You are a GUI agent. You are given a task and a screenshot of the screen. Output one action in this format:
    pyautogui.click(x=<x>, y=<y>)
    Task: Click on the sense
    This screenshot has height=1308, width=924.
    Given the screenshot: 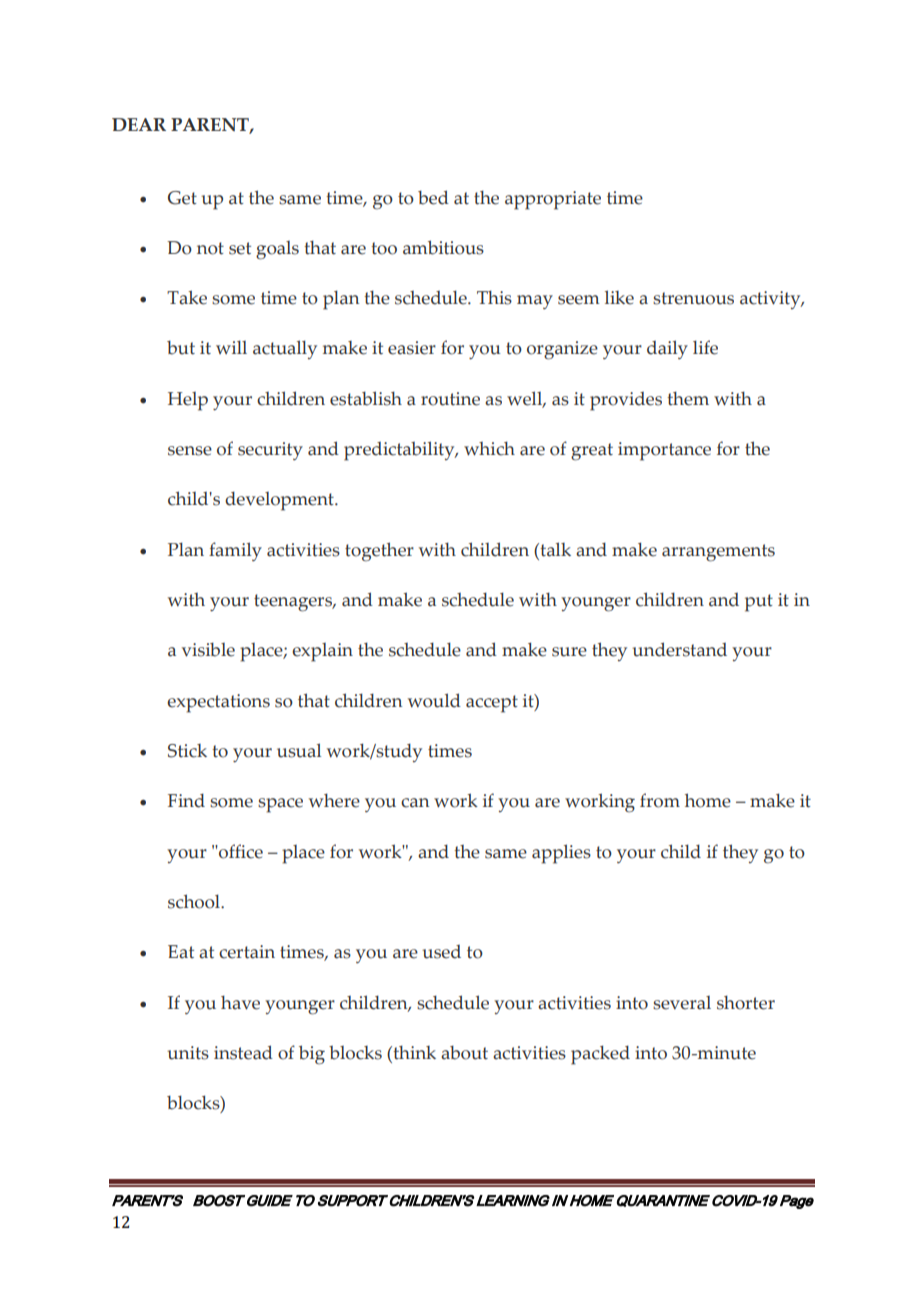 What is the action you would take?
    pyautogui.click(x=190, y=451)
